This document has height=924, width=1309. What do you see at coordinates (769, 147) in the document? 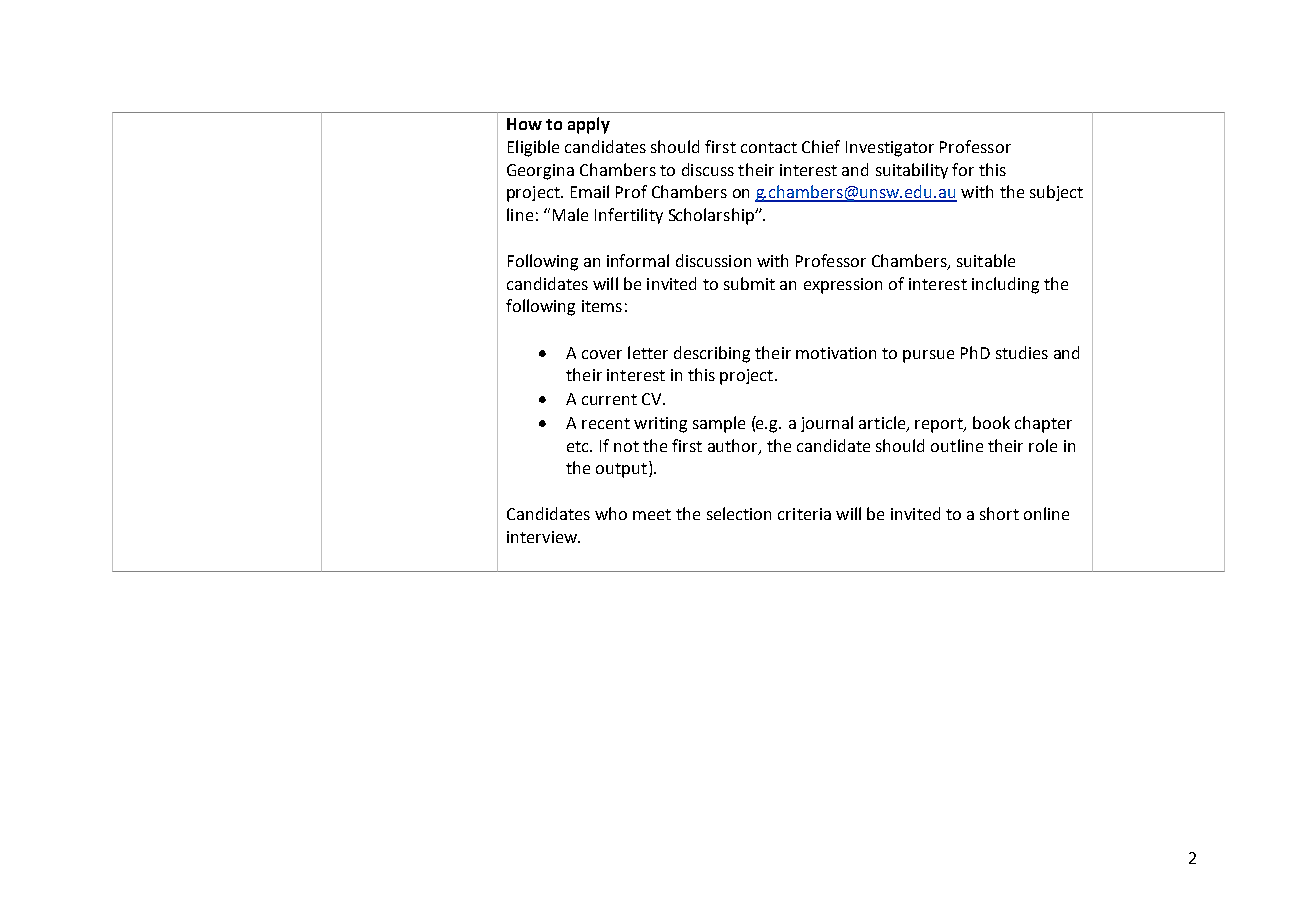
I see `contact` at bounding box center [769, 147].
